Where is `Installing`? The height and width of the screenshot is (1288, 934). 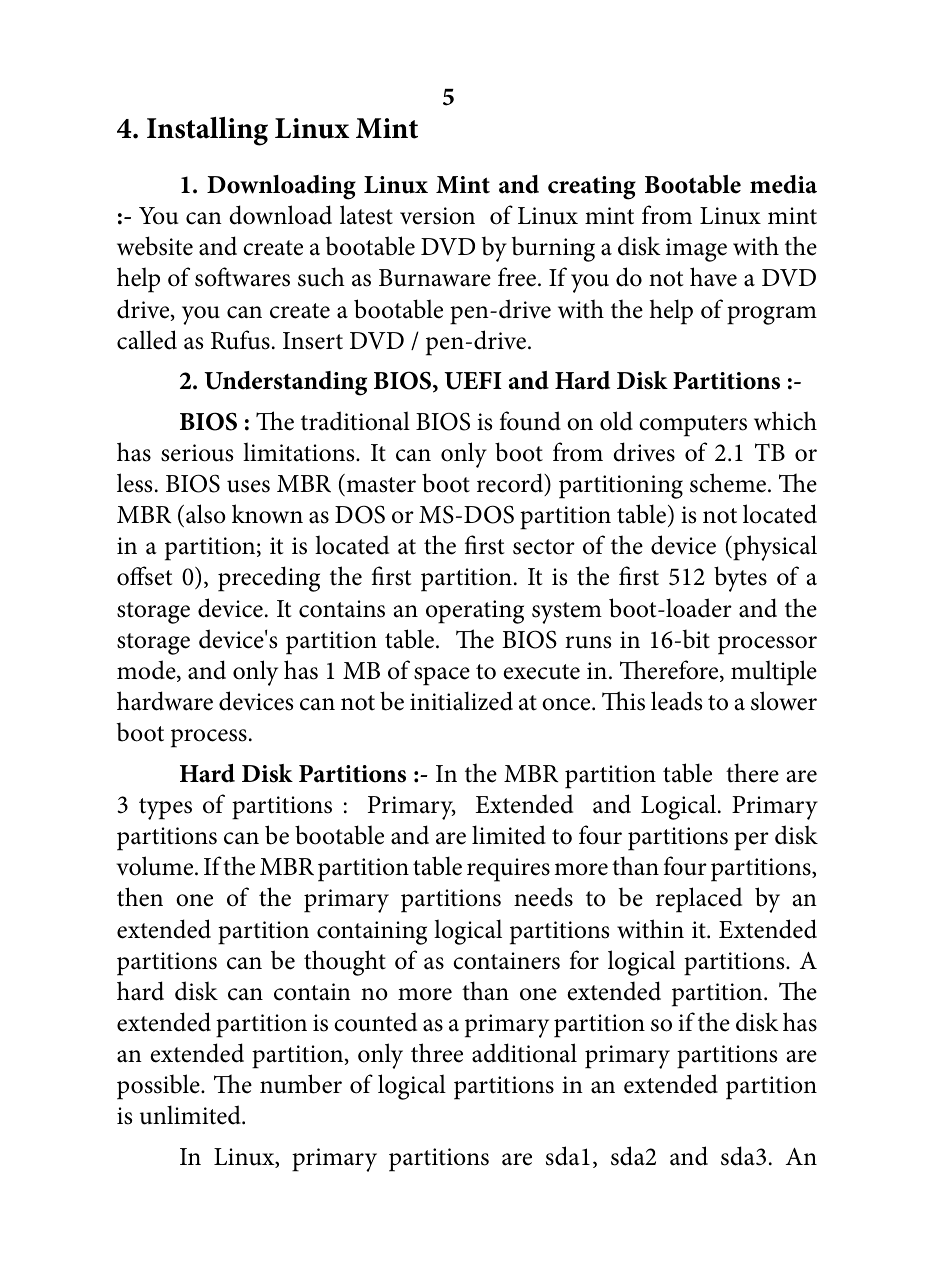 Installing is located at coordinates (207, 131).
